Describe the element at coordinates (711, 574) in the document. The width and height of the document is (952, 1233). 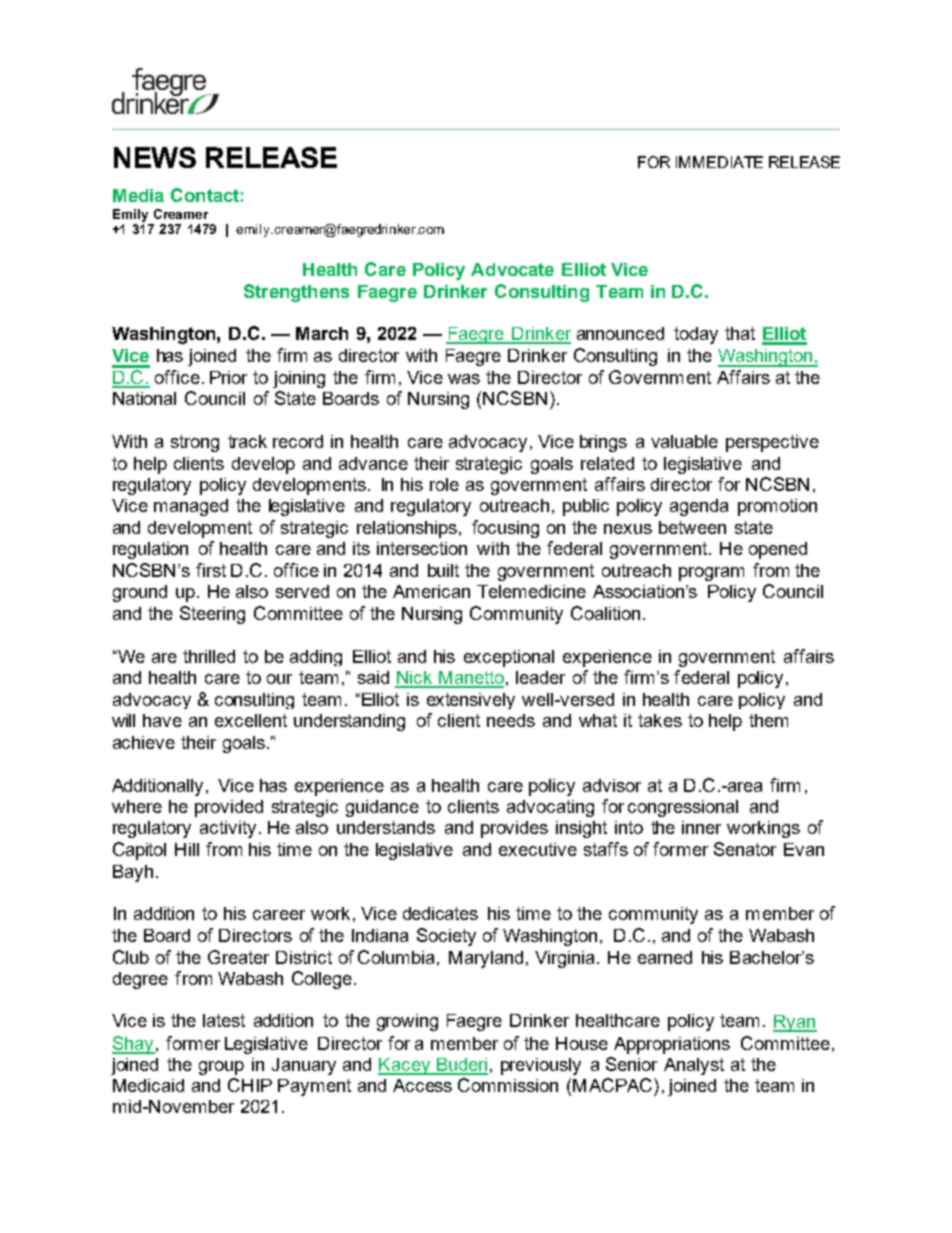
I see `program` at that location.
